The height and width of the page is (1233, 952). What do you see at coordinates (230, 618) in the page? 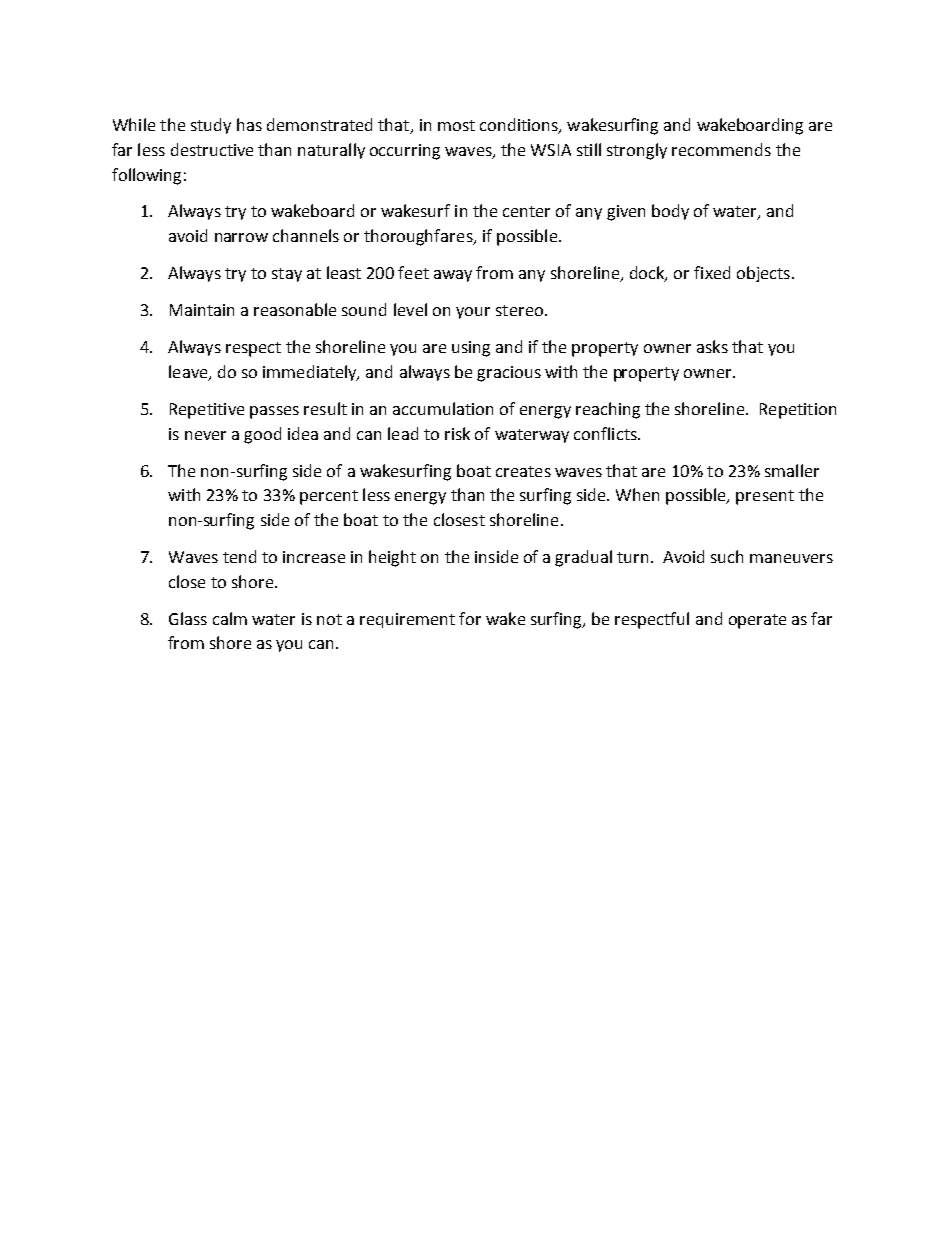
I see `calm` at bounding box center [230, 618].
